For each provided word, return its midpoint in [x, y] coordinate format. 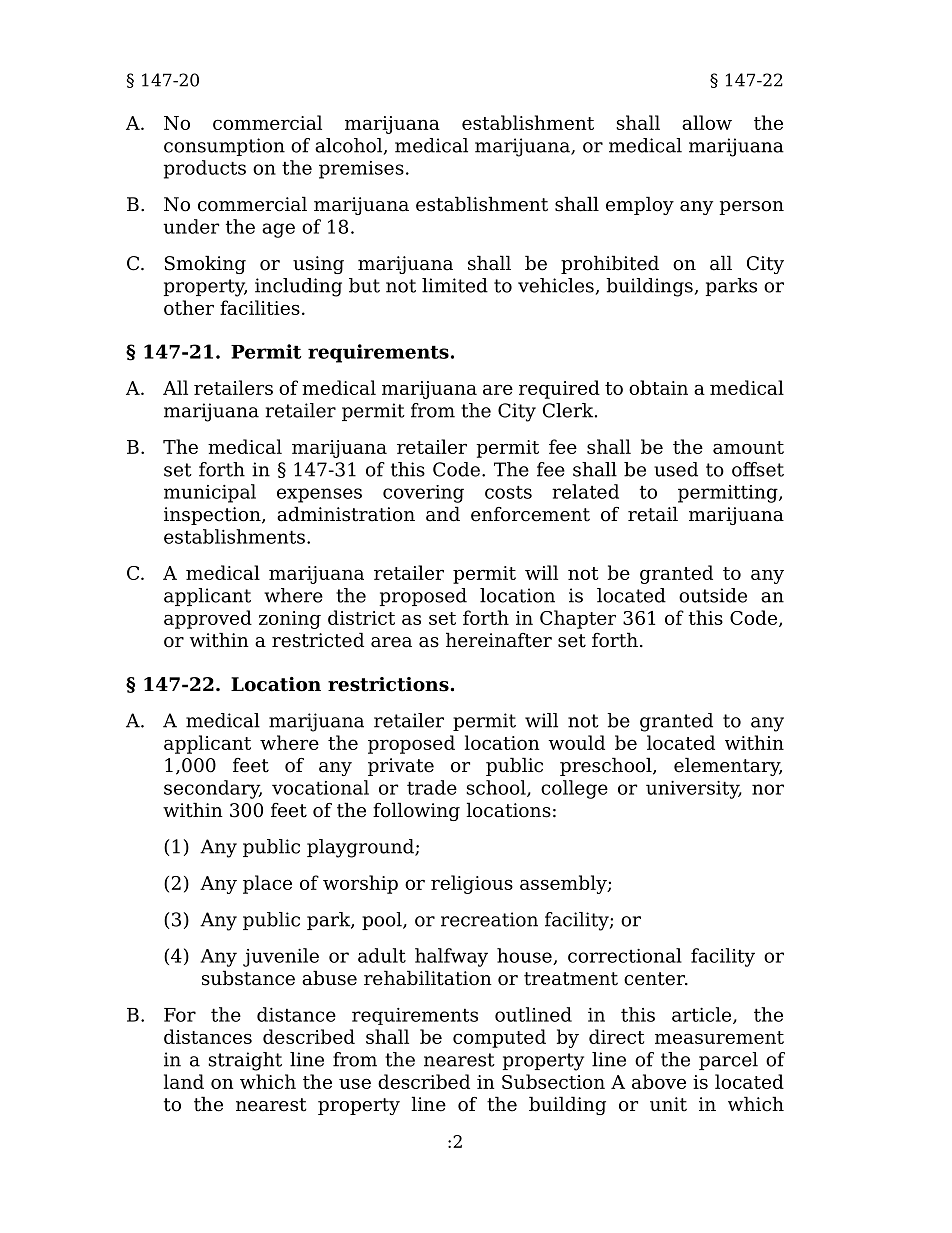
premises [361, 170]
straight [245, 1061]
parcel [728, 1061]
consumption [224, 147]
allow [707, 122]
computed [499, 1038]
